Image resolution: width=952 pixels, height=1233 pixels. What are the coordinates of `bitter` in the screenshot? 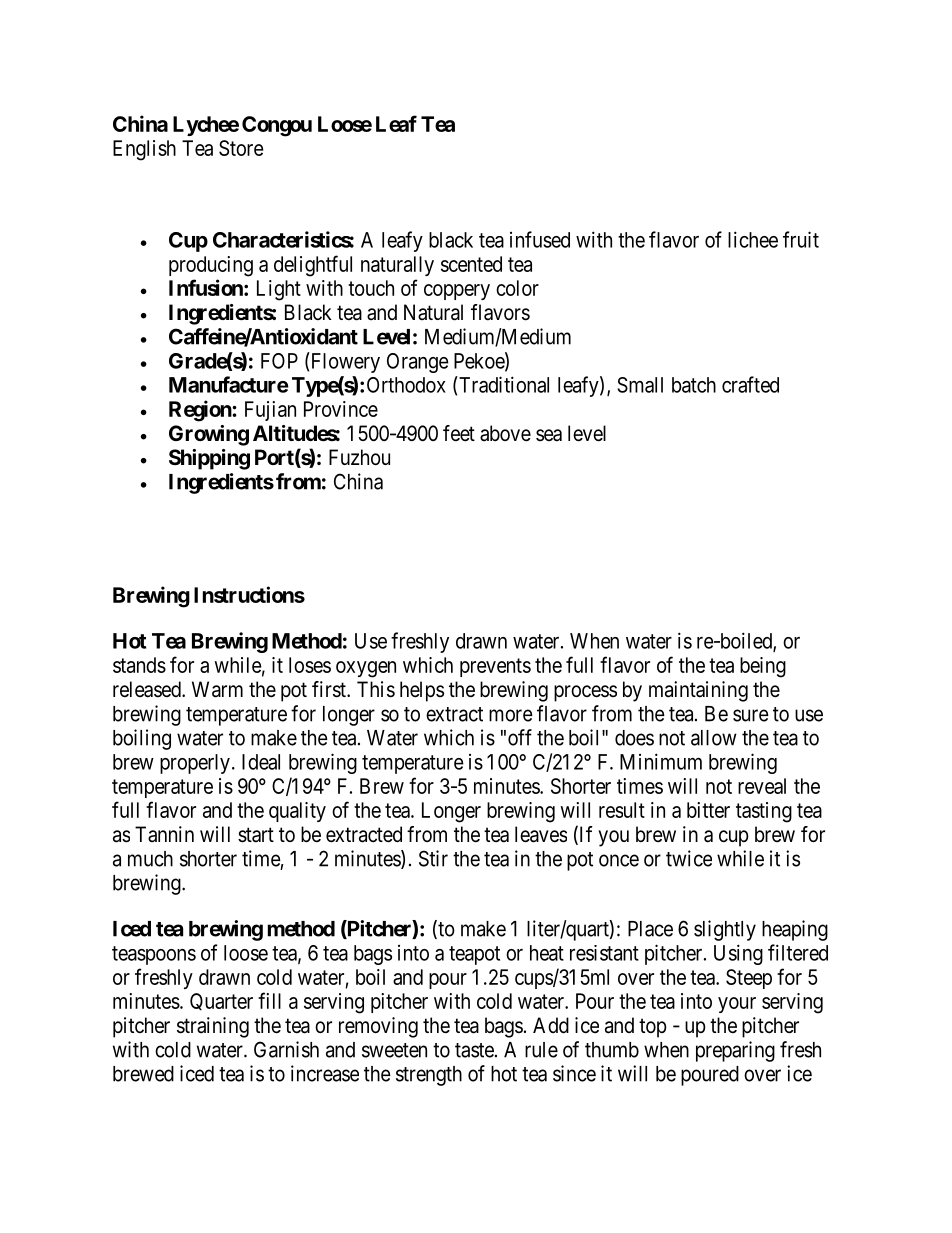 It's located at (708, 810).
